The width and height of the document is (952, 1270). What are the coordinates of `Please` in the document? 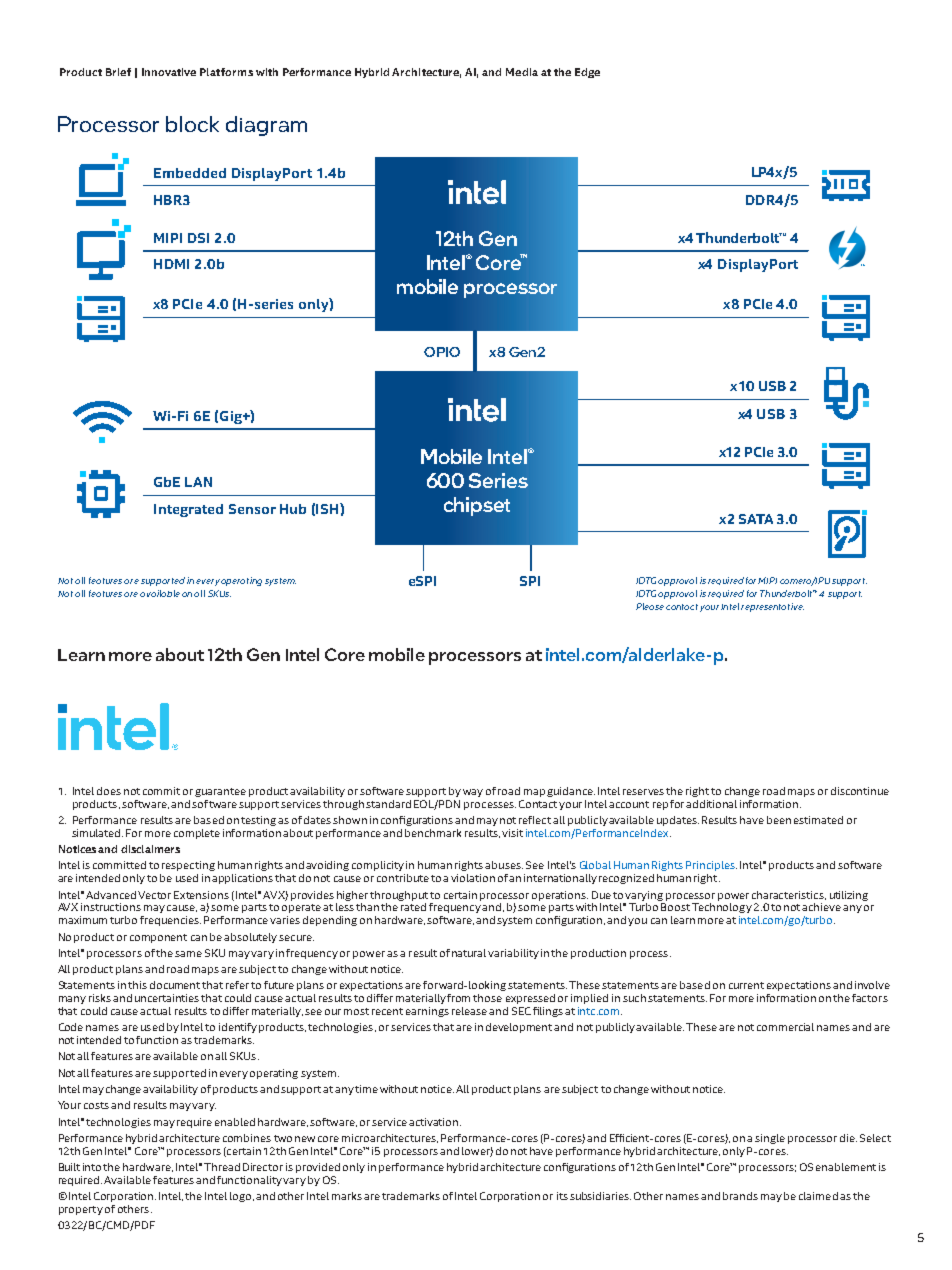 It's located at (650, 606).
